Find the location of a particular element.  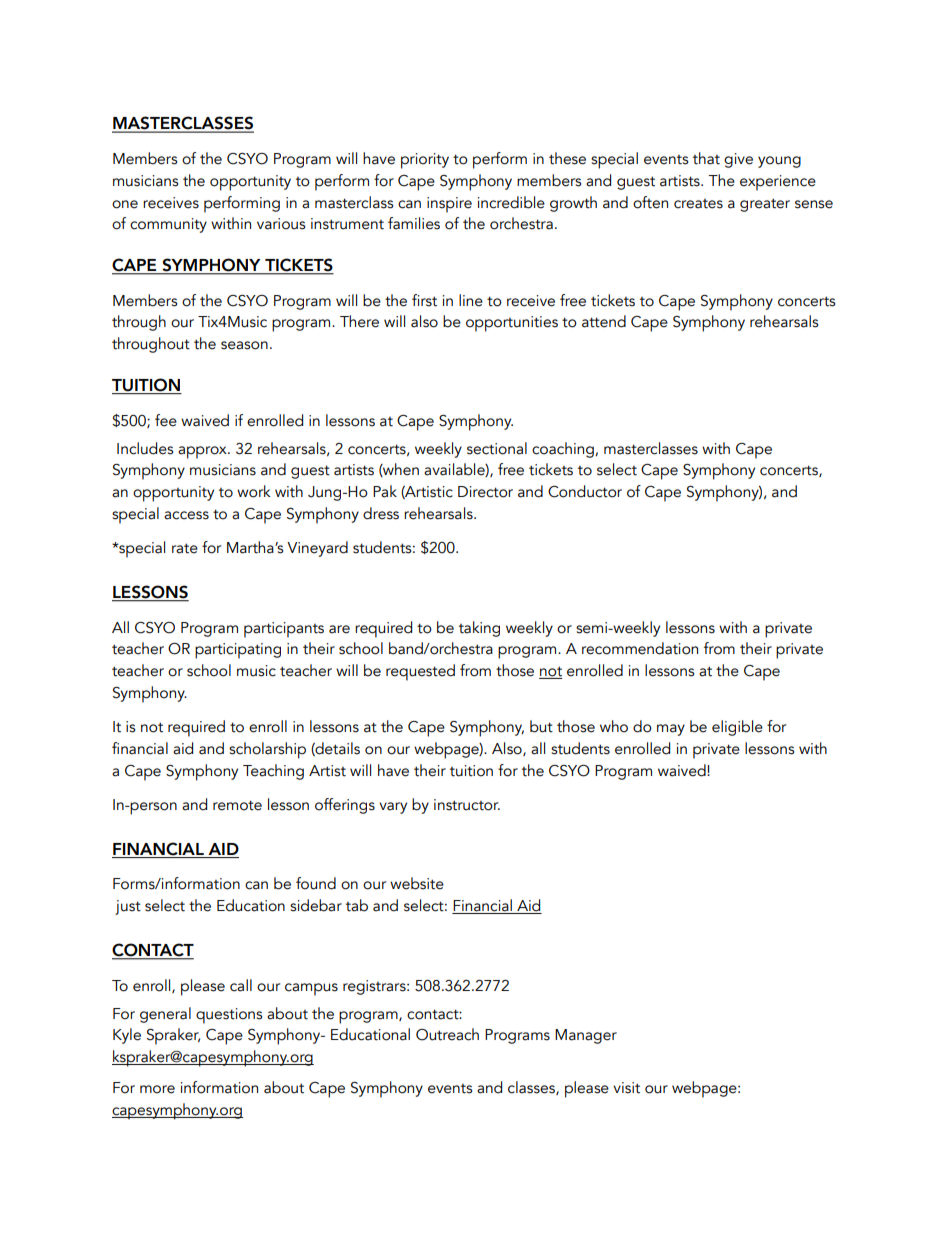

participating is located at coordinates (238, 651).
